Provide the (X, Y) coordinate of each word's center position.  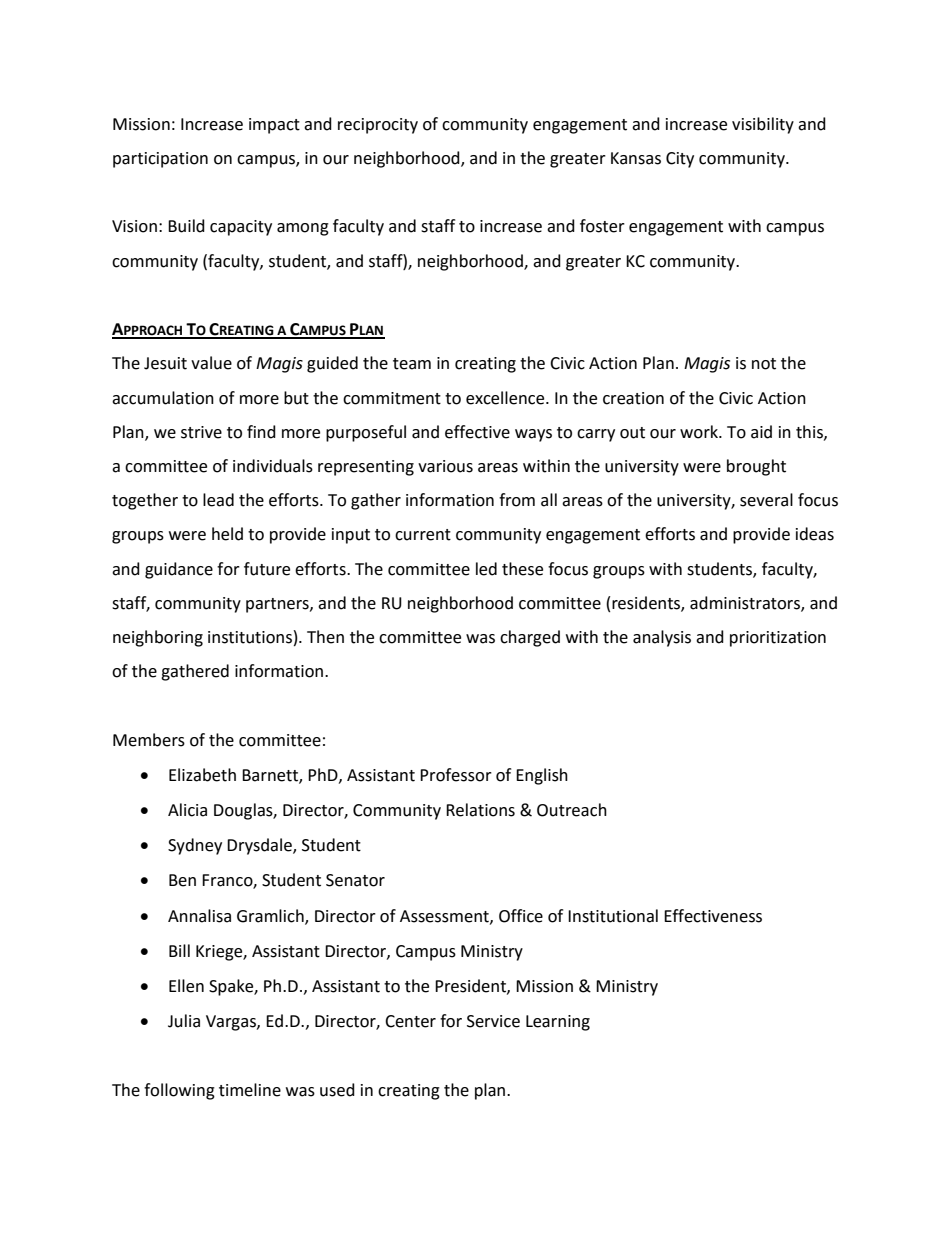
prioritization (778, 639)
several (766, 500)
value (211, 363)
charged (530, 638)
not (764, 364)
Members (149, 740)
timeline (250, 1090)
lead (218, 500)
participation (160, 160)
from (517, 500)
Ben (182, 880)
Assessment (445, 917)
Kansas (636, 158)
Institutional (613, 916)
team (412, 364)
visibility (763, 125)
